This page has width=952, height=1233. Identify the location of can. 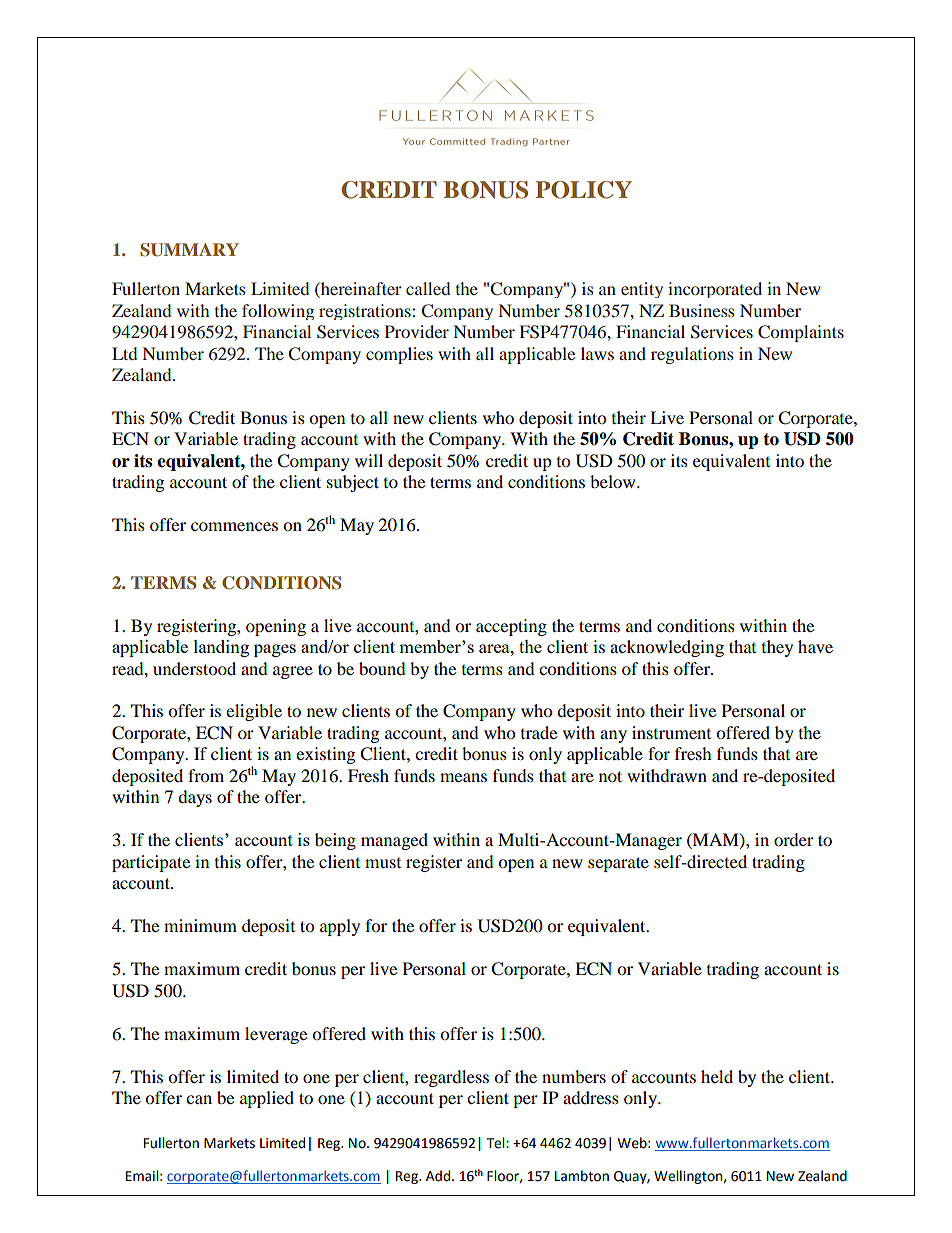
(199, 1099).
